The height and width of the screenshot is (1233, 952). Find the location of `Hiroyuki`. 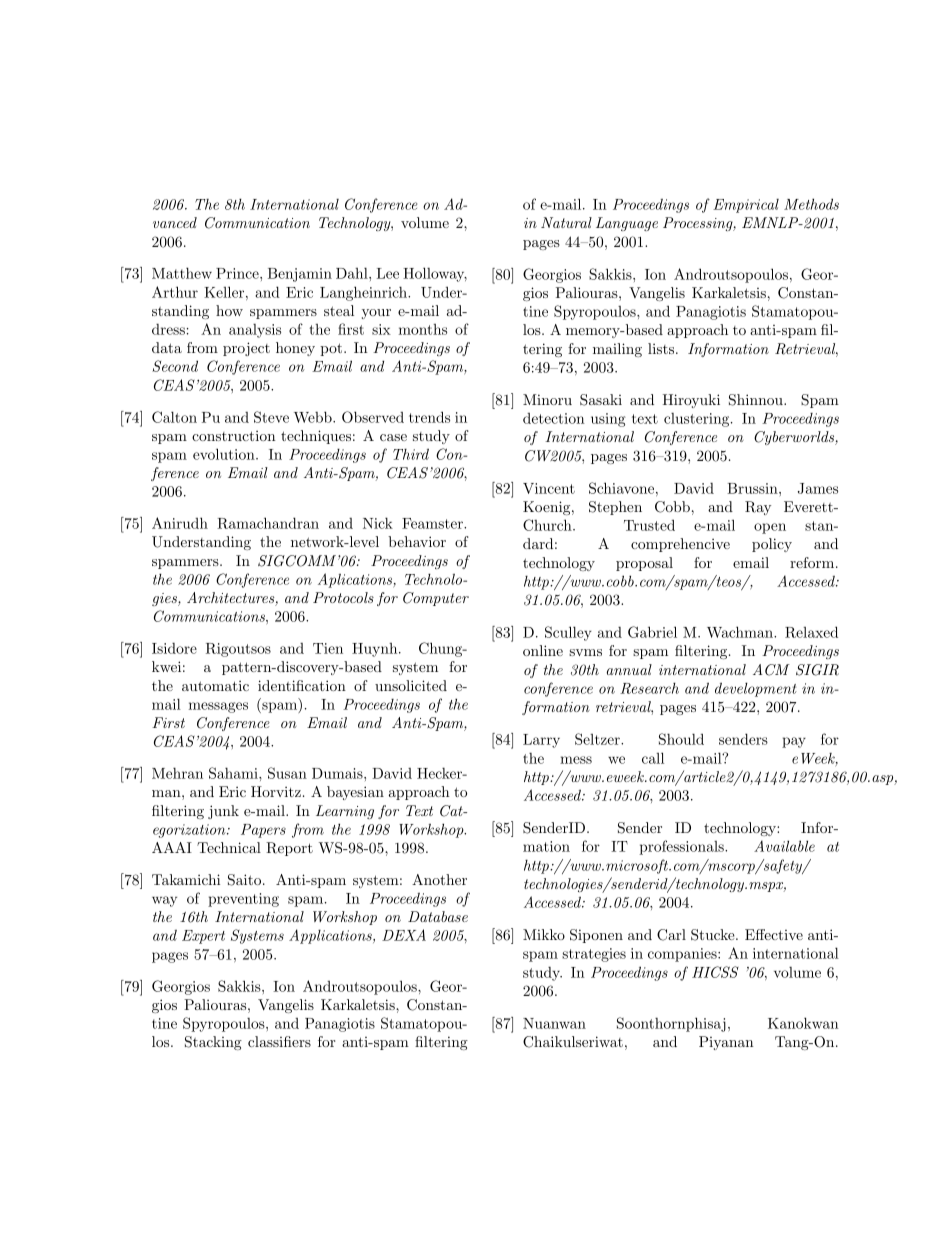

Hiroyuki is located at coordinates (691, 401).
